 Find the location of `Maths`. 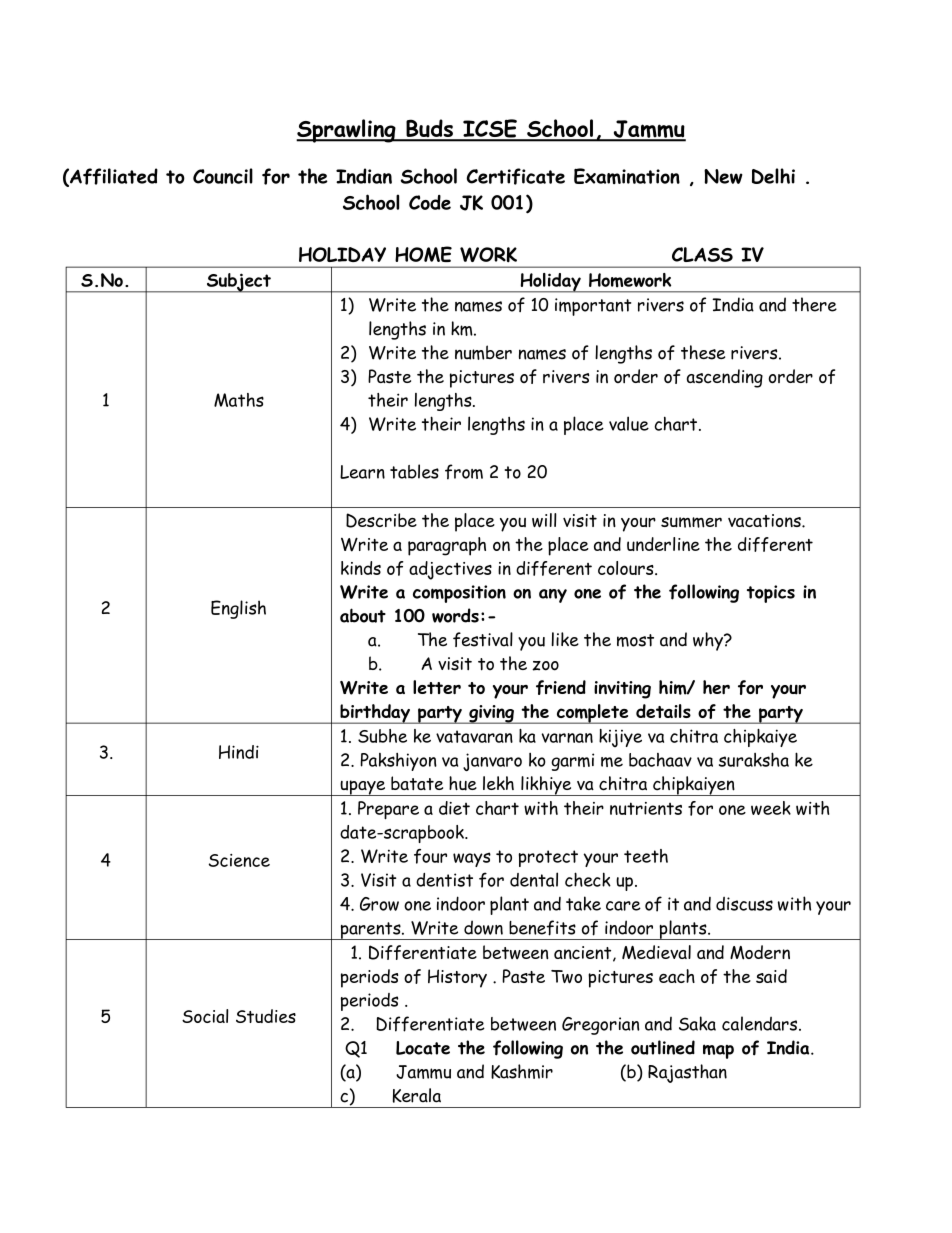

Maths is located at coordinates (239, 400).
